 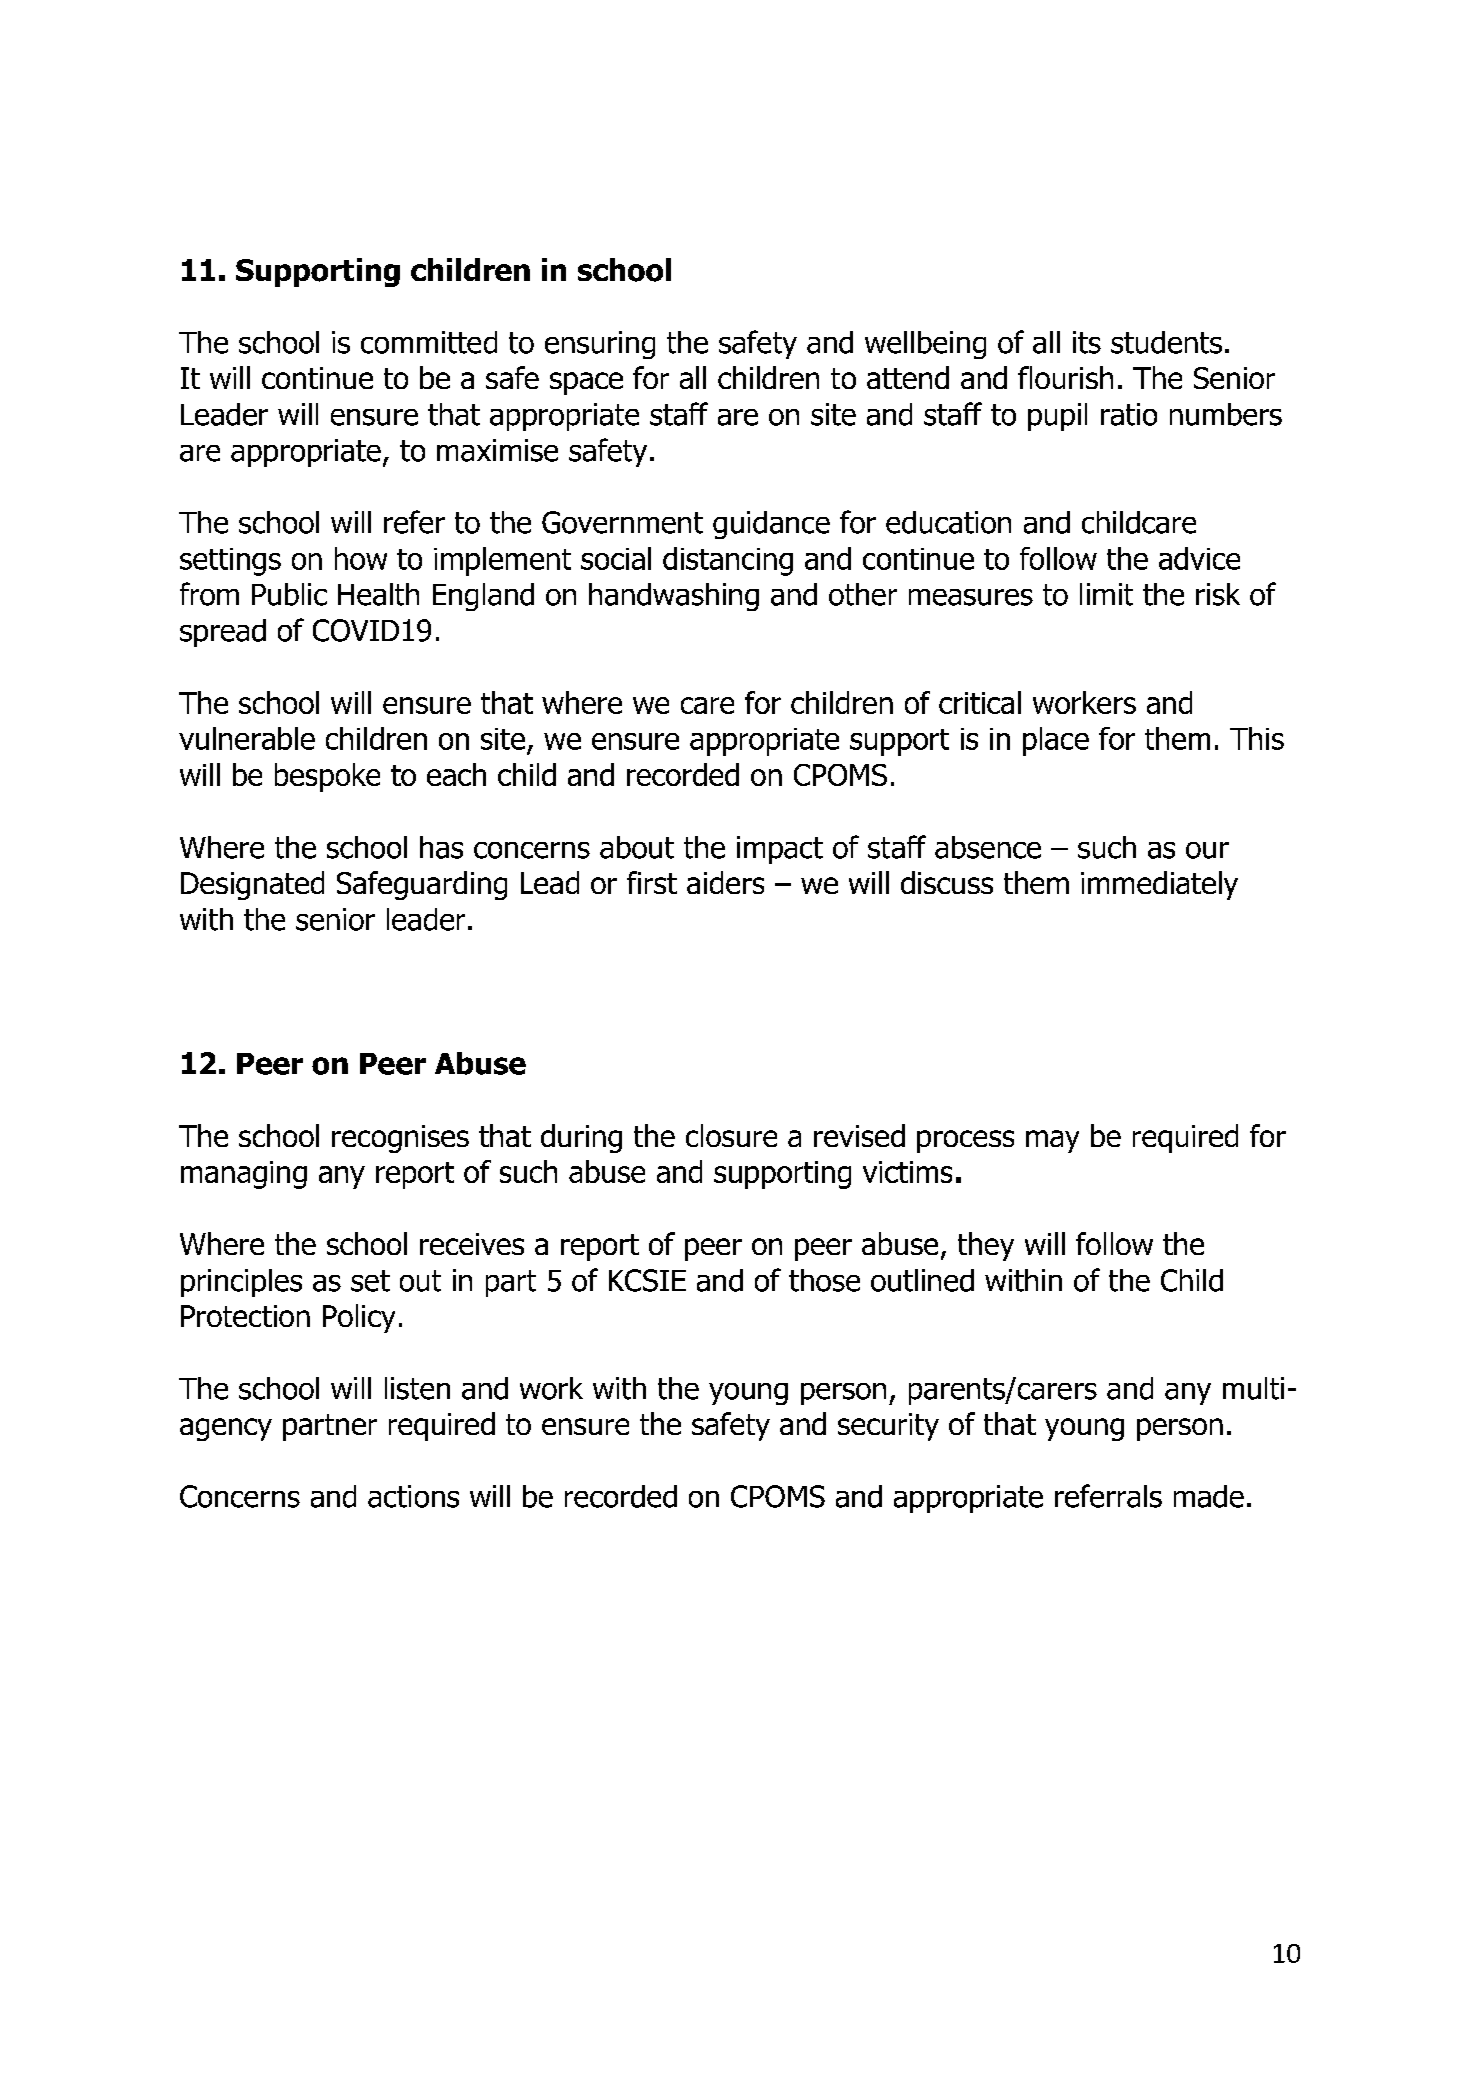 I want to click on may, so click(x=1052, y=1141).
